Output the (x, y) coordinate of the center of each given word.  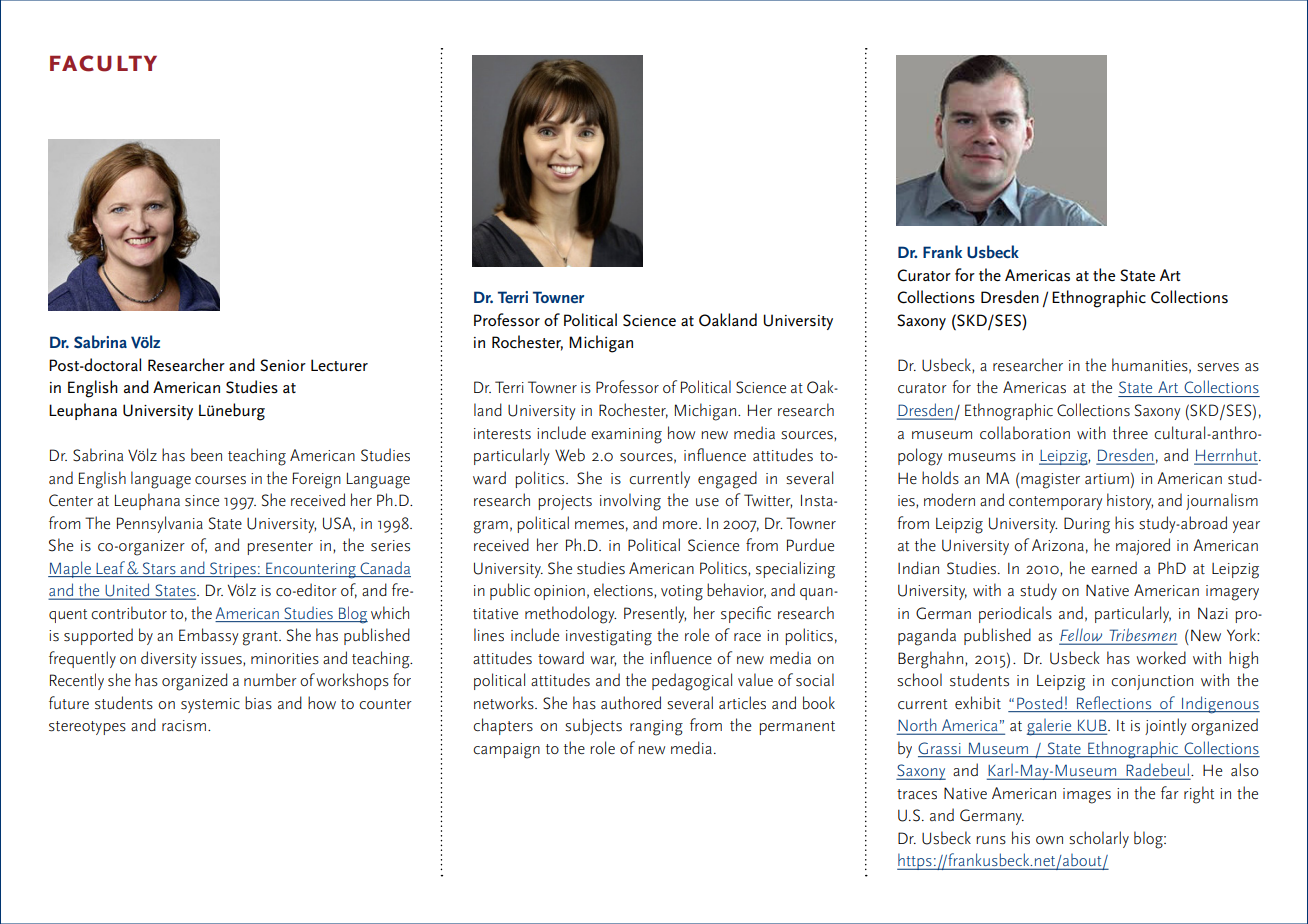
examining (626, 436)
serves (1218, 367)
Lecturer (339, 365)
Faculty (103, 63)
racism (184, 726)
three (1130, 433)
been (206, 455)
